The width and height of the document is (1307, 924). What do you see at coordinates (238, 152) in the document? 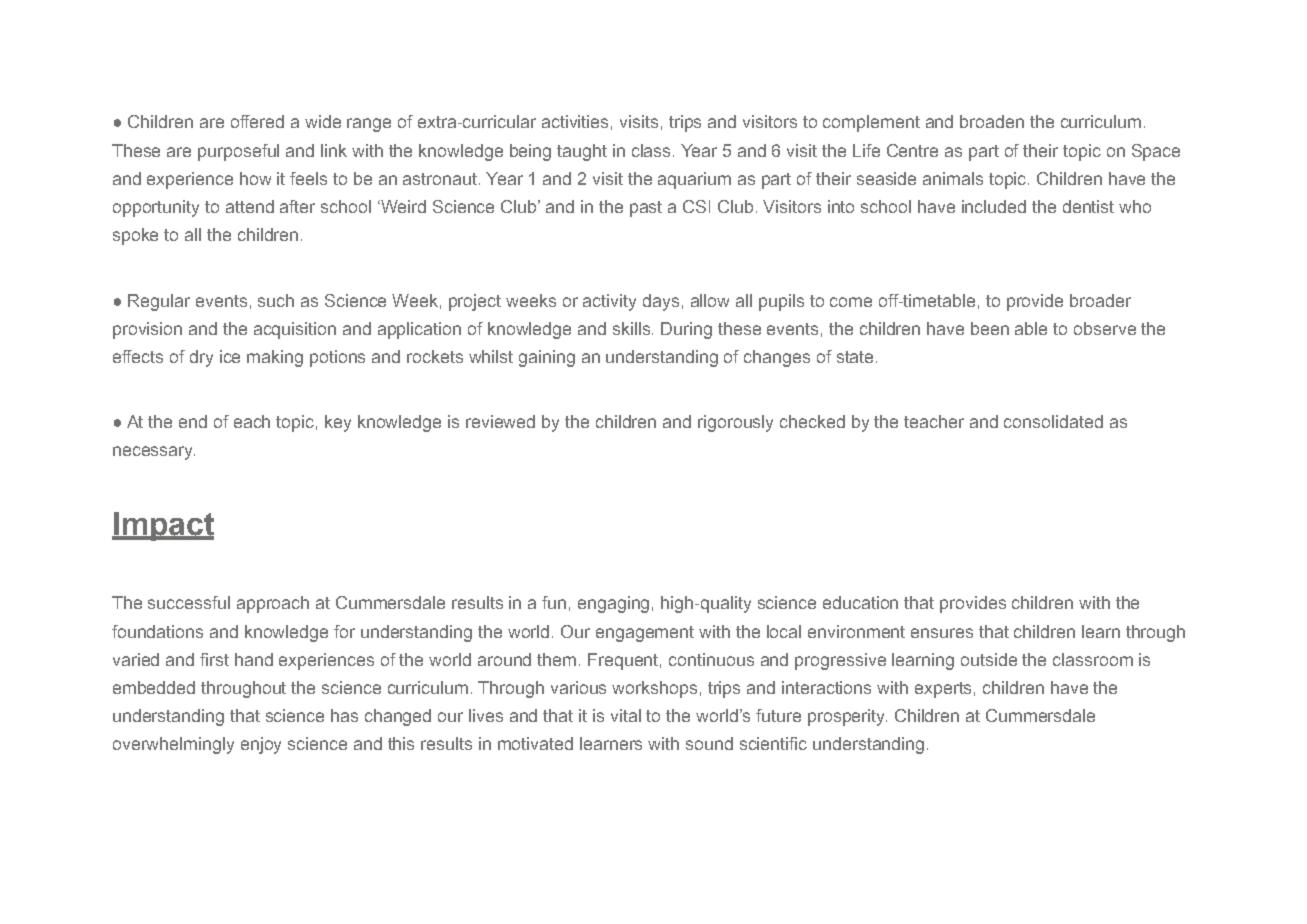
I see `purposeful` at bounding box center [238, 152].
